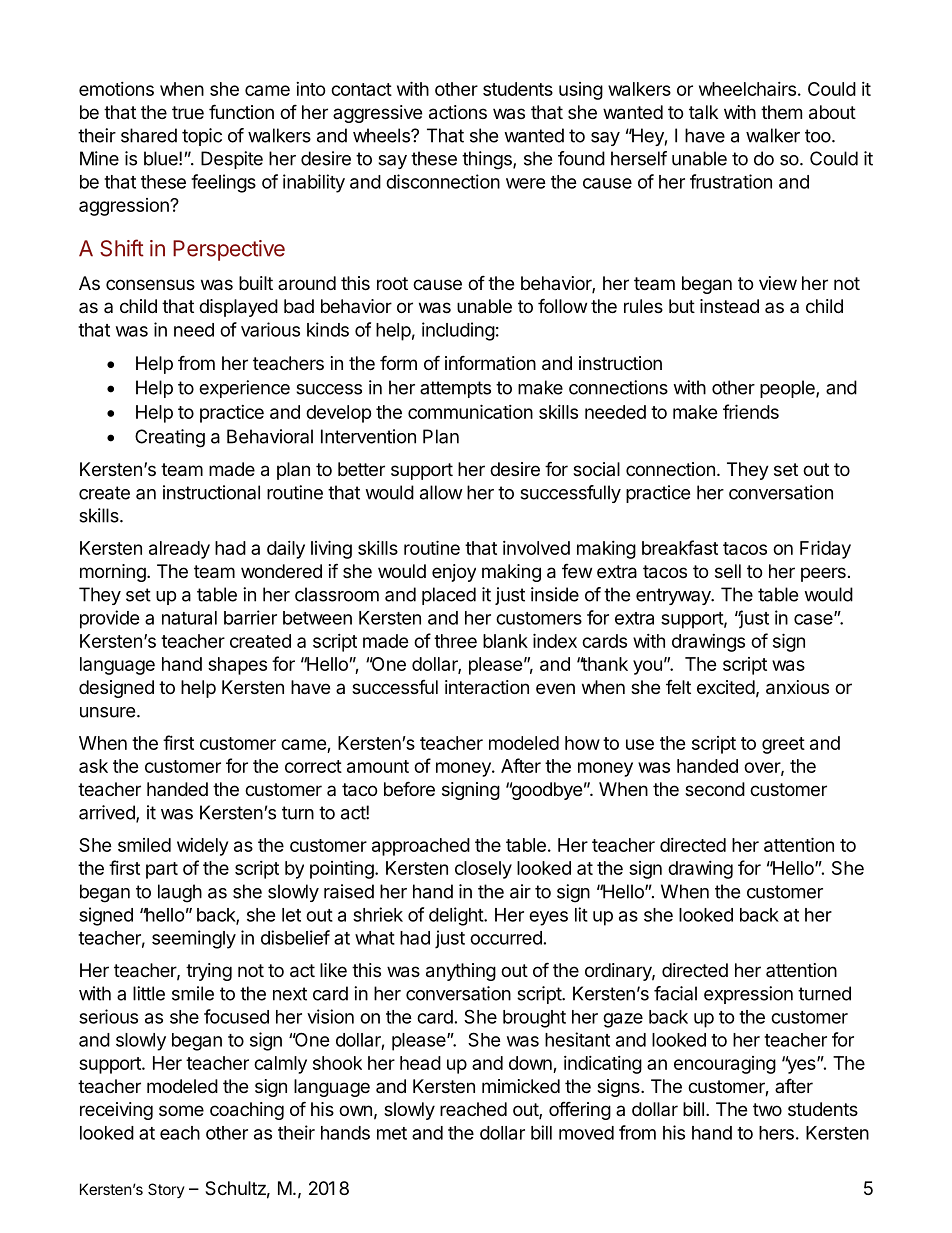  What do you see at coordinates (166, 1190) in the screenshot?
I see `Story` at bounding box center [166, 1190].
